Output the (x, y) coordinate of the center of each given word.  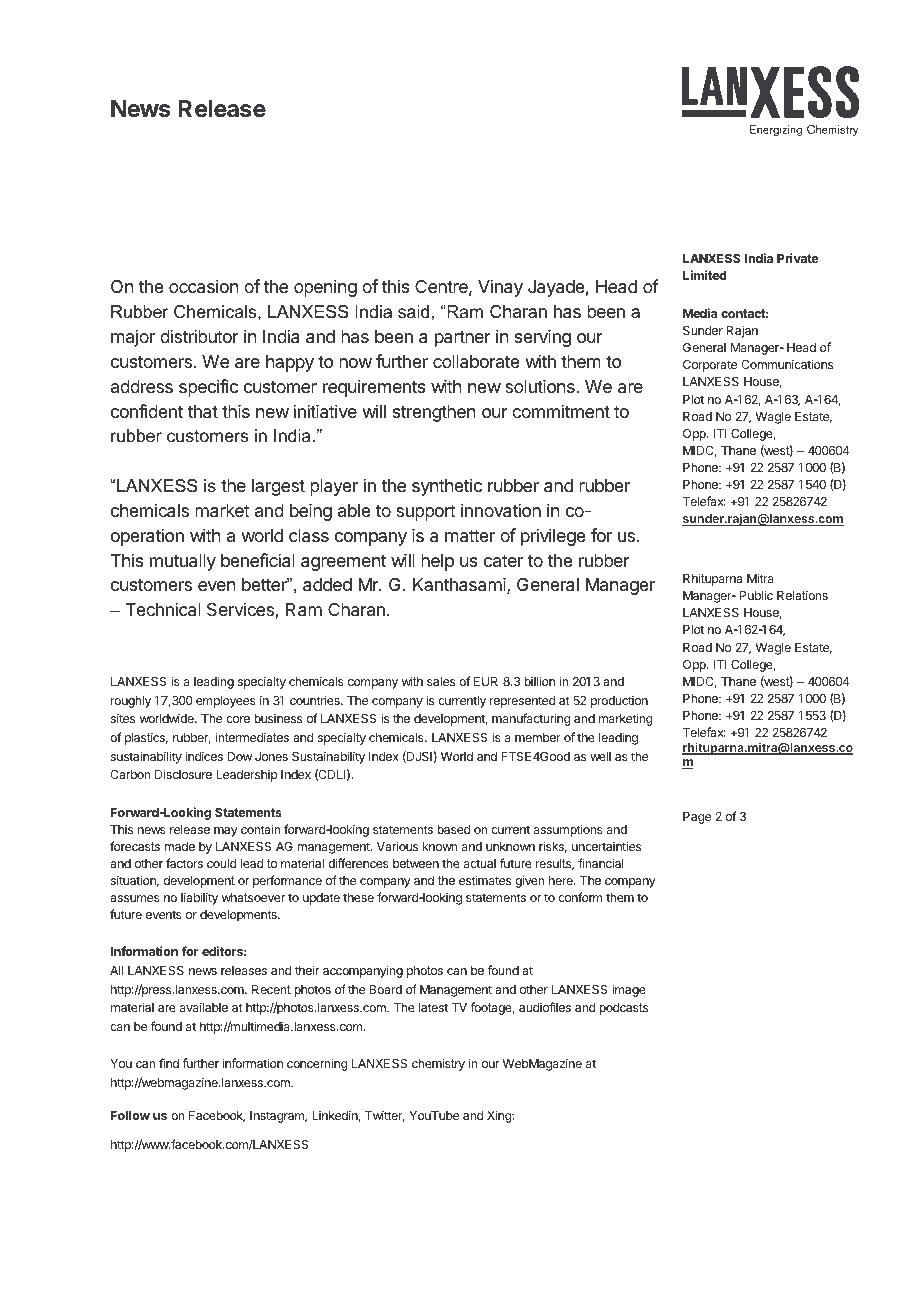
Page (697, 818)
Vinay (500, 288)
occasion (203, 286)
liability (199, 898)
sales (441, 681)
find (169, 1063)
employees (226, 702)
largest (278, 487)
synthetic (447, 487)
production (619, 702)
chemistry (438, 1064)
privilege (553, 537)
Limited (704, 275)
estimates (485, 880)
